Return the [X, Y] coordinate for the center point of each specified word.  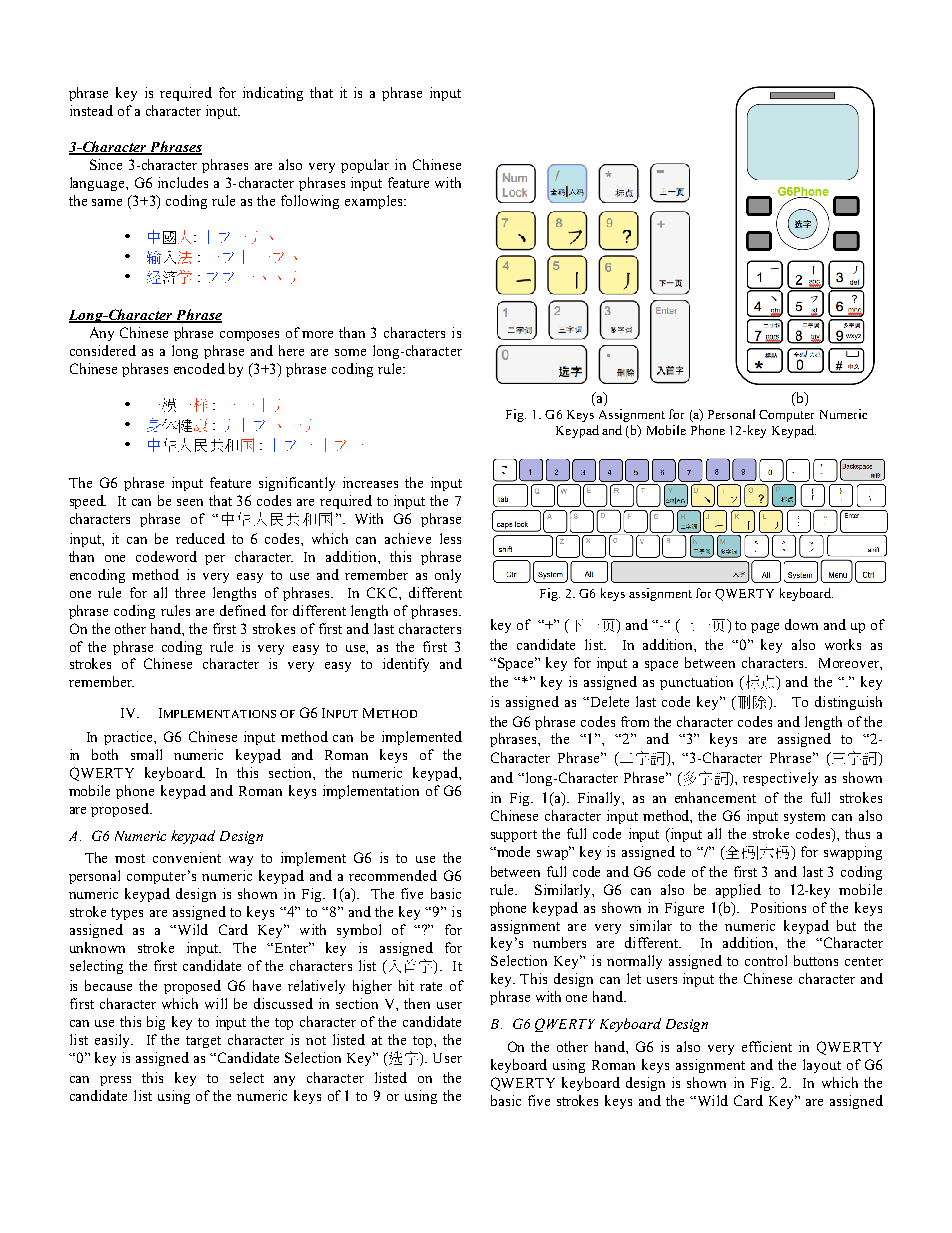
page [765, 628]
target [203, 1042]
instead [91, 110]
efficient [767, 1046]
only [448, 576]
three [190, 592]
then [417, 1003]
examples [375, 202]
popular [365, 166]
